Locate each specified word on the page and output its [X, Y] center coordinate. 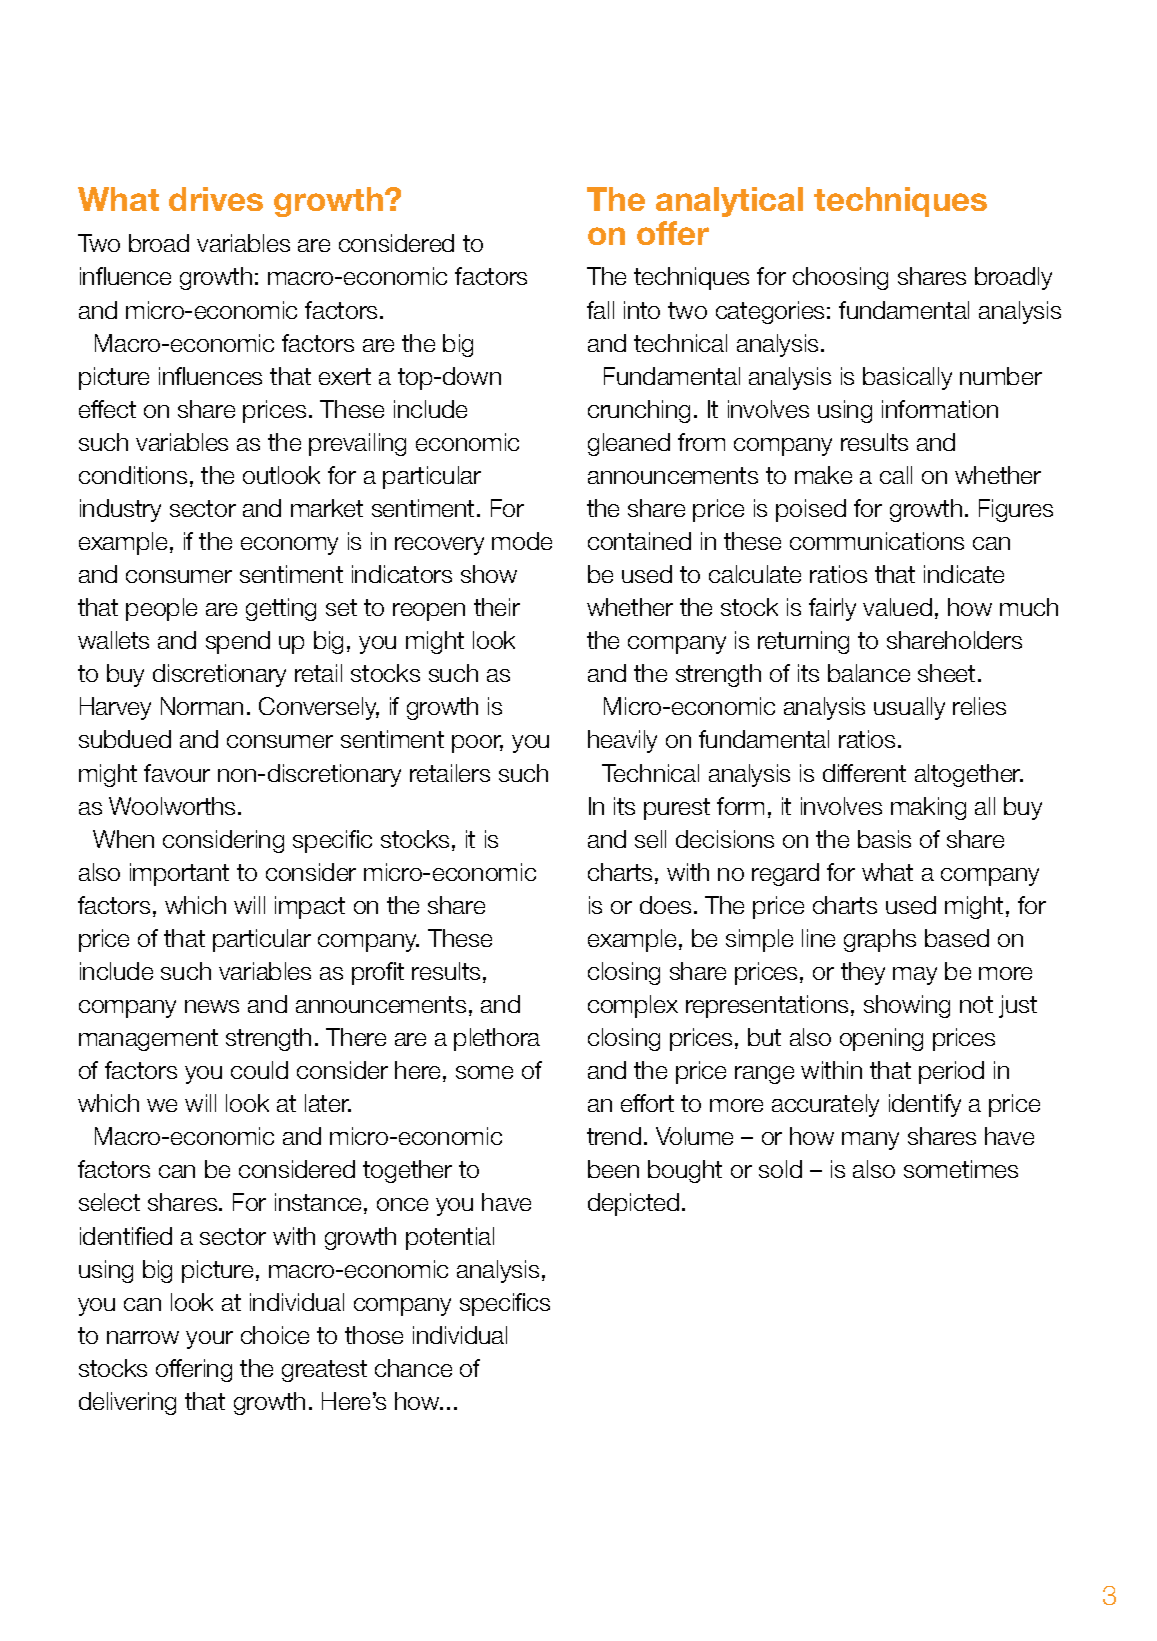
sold [780, 1169]
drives [216, 199]
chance [413, 1368]
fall [600, 310]
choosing [840, 278]
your [209, 1340]
